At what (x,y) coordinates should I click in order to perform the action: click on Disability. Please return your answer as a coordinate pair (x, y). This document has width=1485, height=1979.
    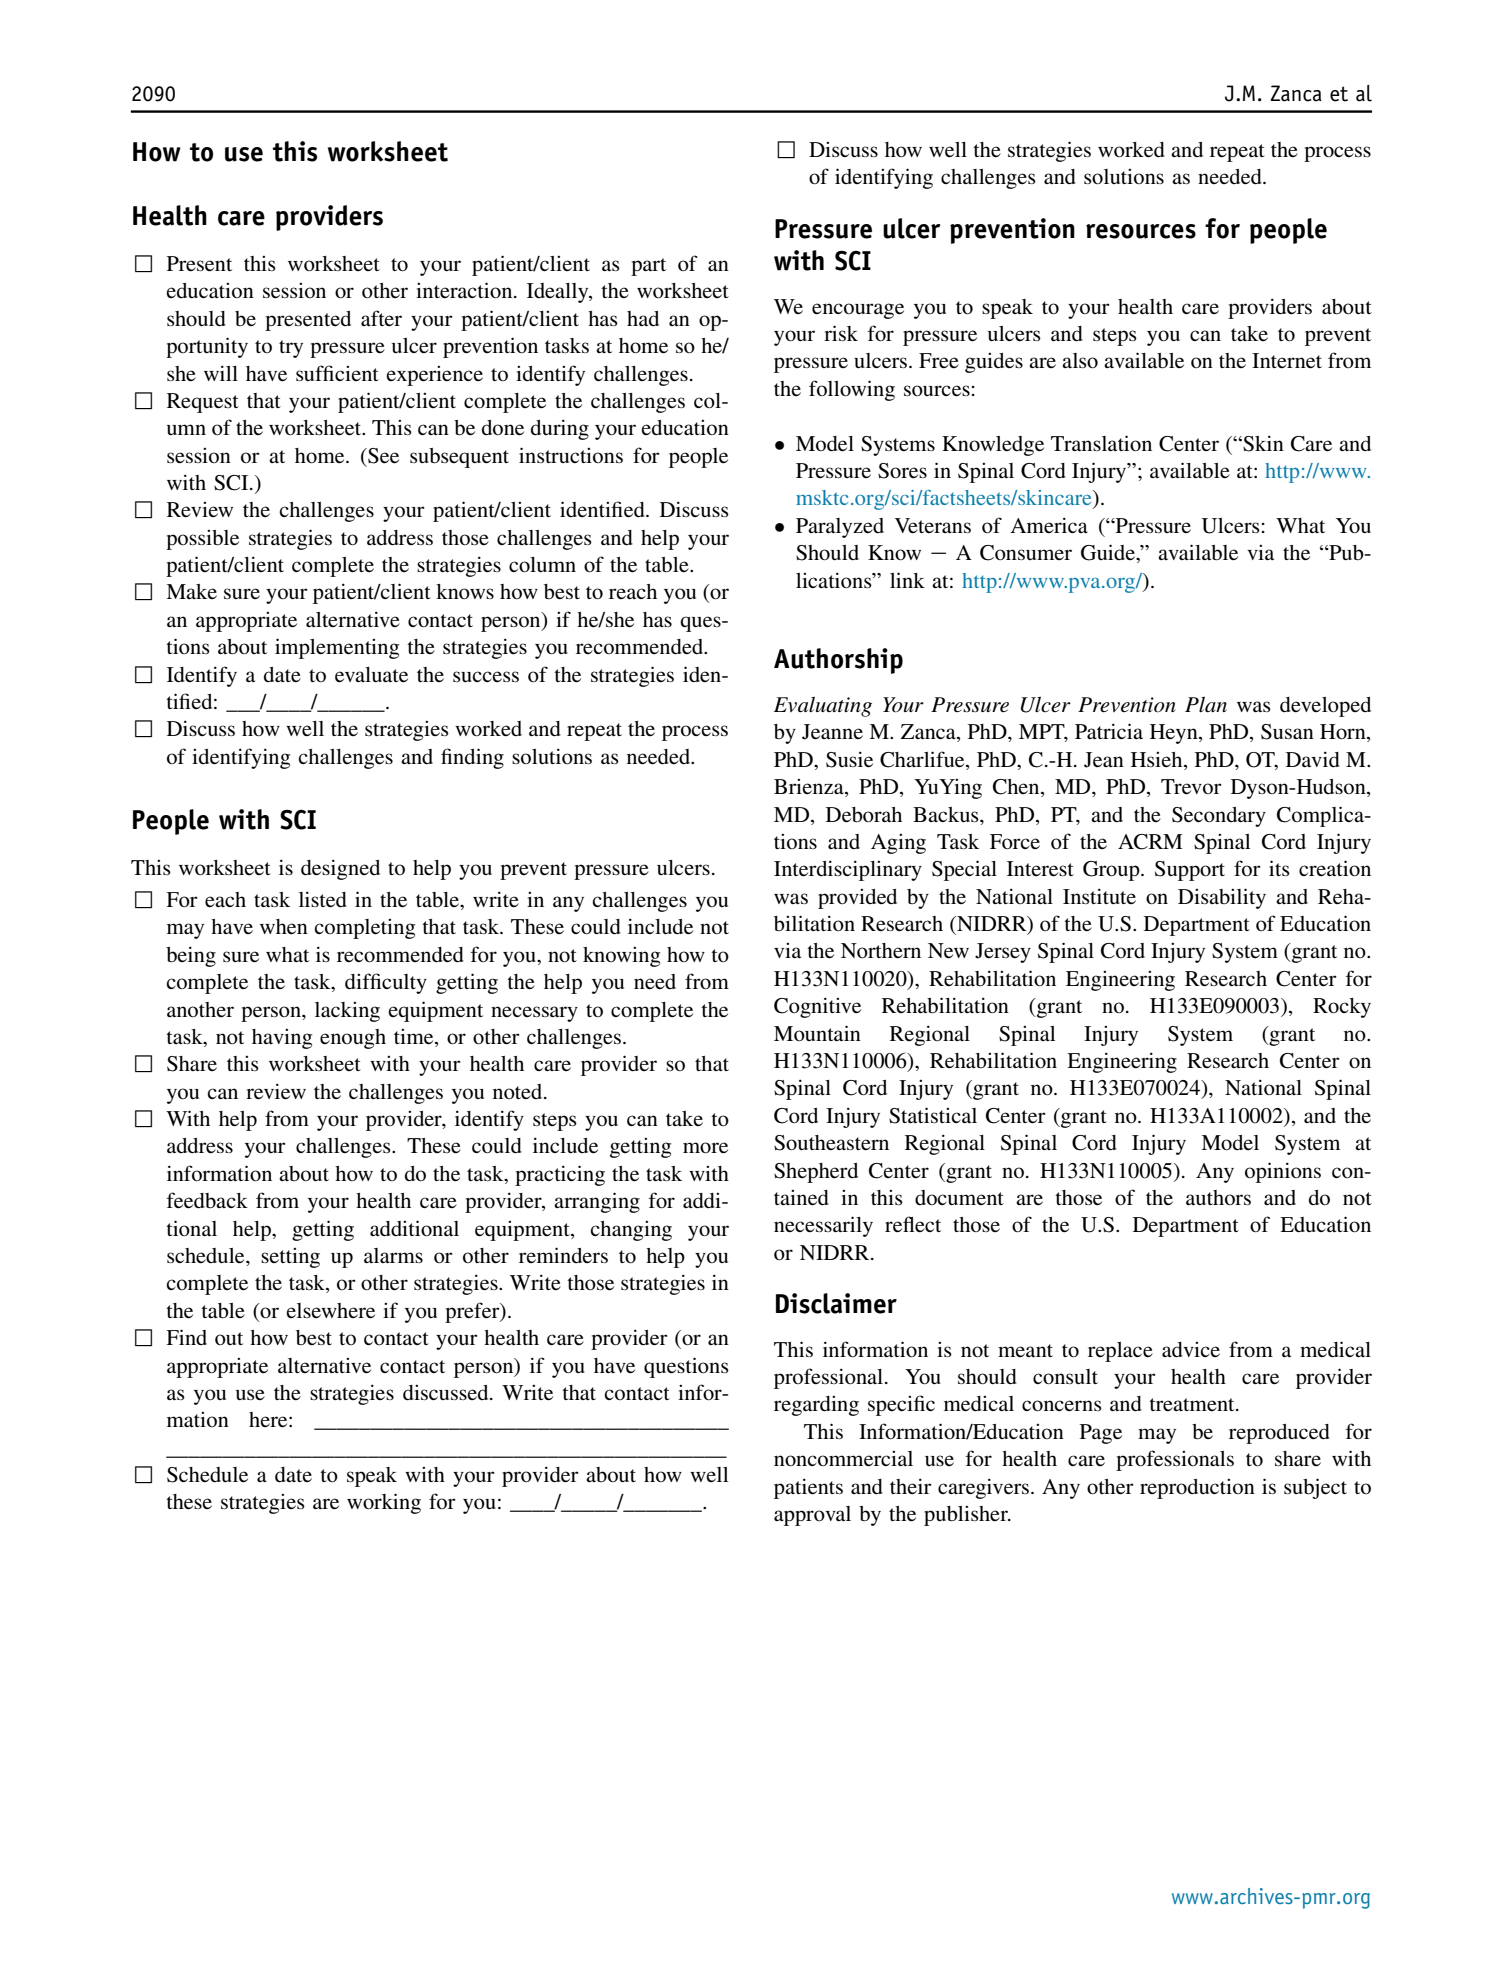
    Looking at the image, I should click on (1222, 898).
